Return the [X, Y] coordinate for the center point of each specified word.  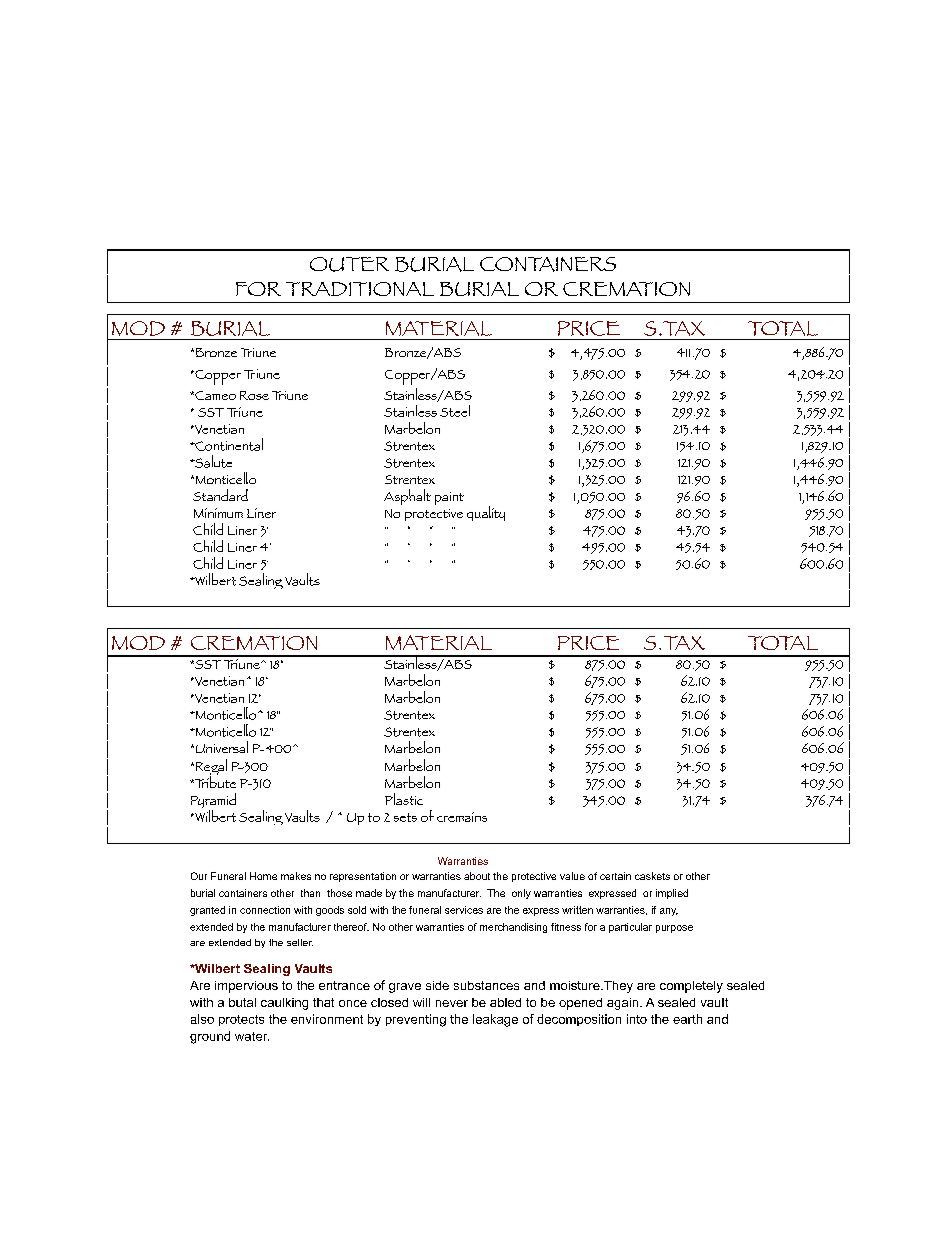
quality [486, 513]
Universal [220, 747]
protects [241, 1020]
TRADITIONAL [360, 289]
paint [449, 501]
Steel [455, 411]
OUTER [349, 264]
